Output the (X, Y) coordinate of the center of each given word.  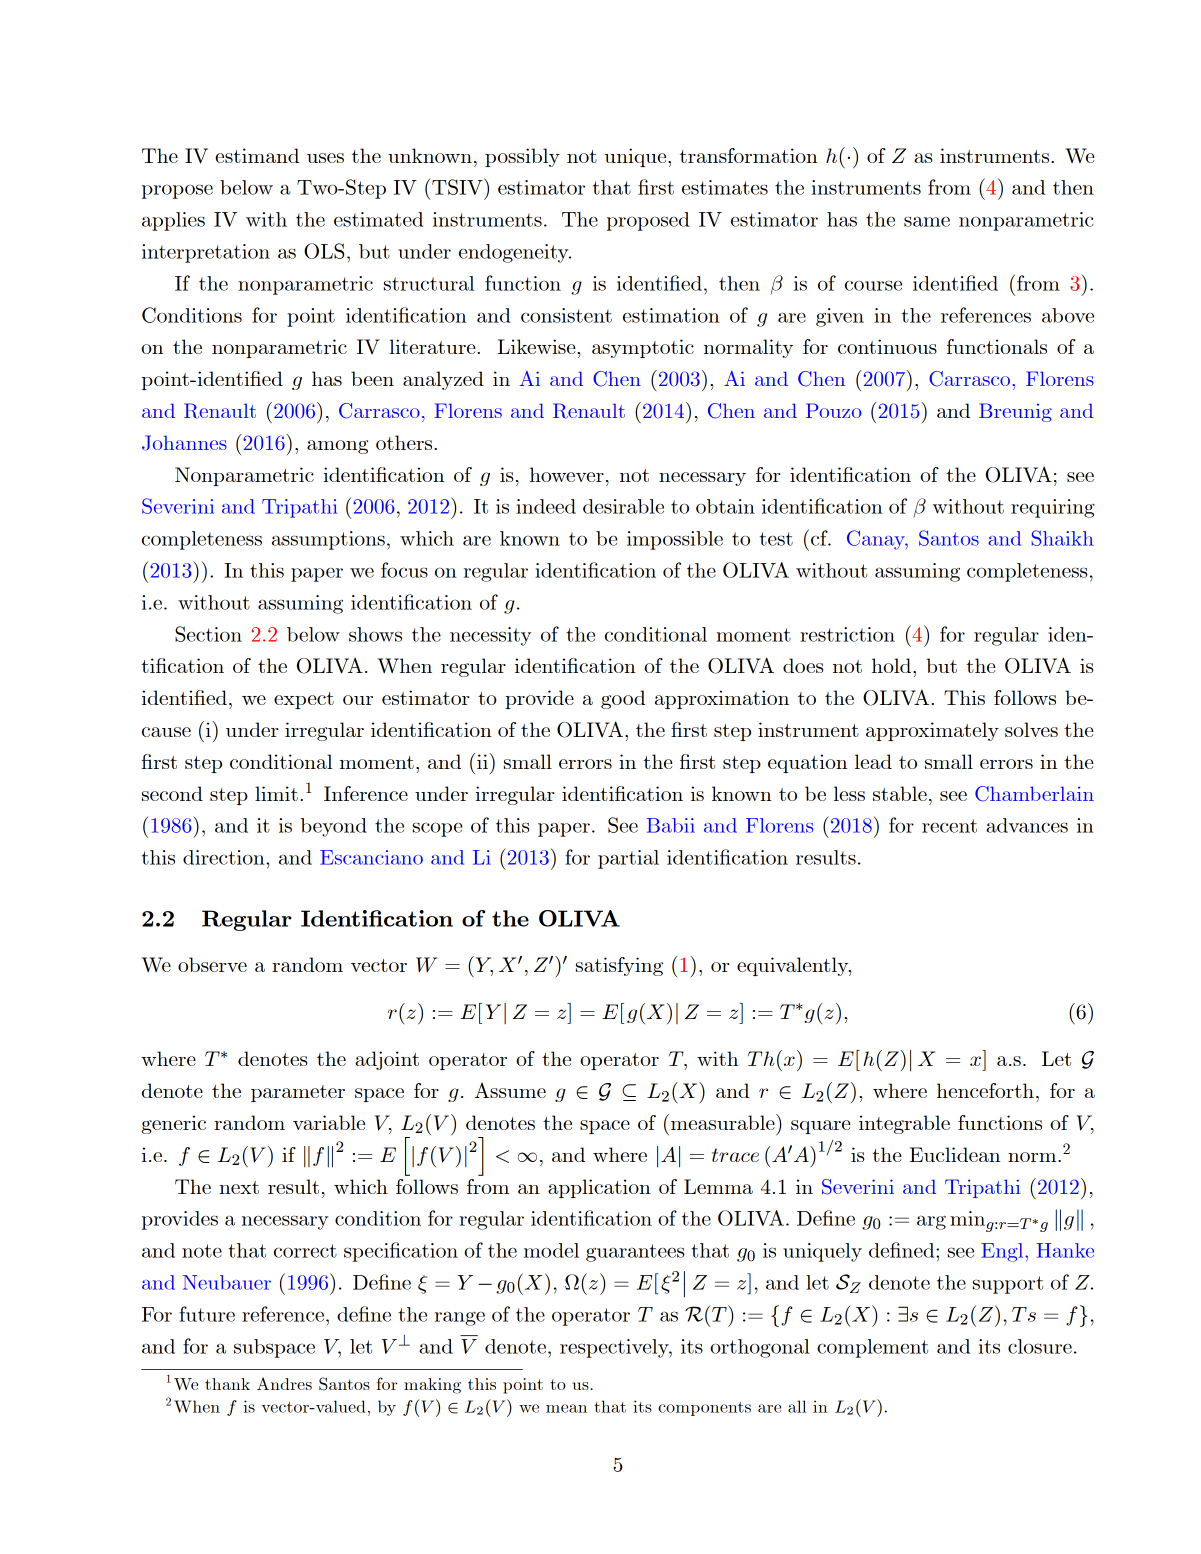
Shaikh (1063, 538)
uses (325, 158)
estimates (725, 187)
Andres (284, 1383)
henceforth (985, 1090)
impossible (675, 540)
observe (212, 964)
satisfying (619, 966)
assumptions (328, 540)
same (927, 222)
